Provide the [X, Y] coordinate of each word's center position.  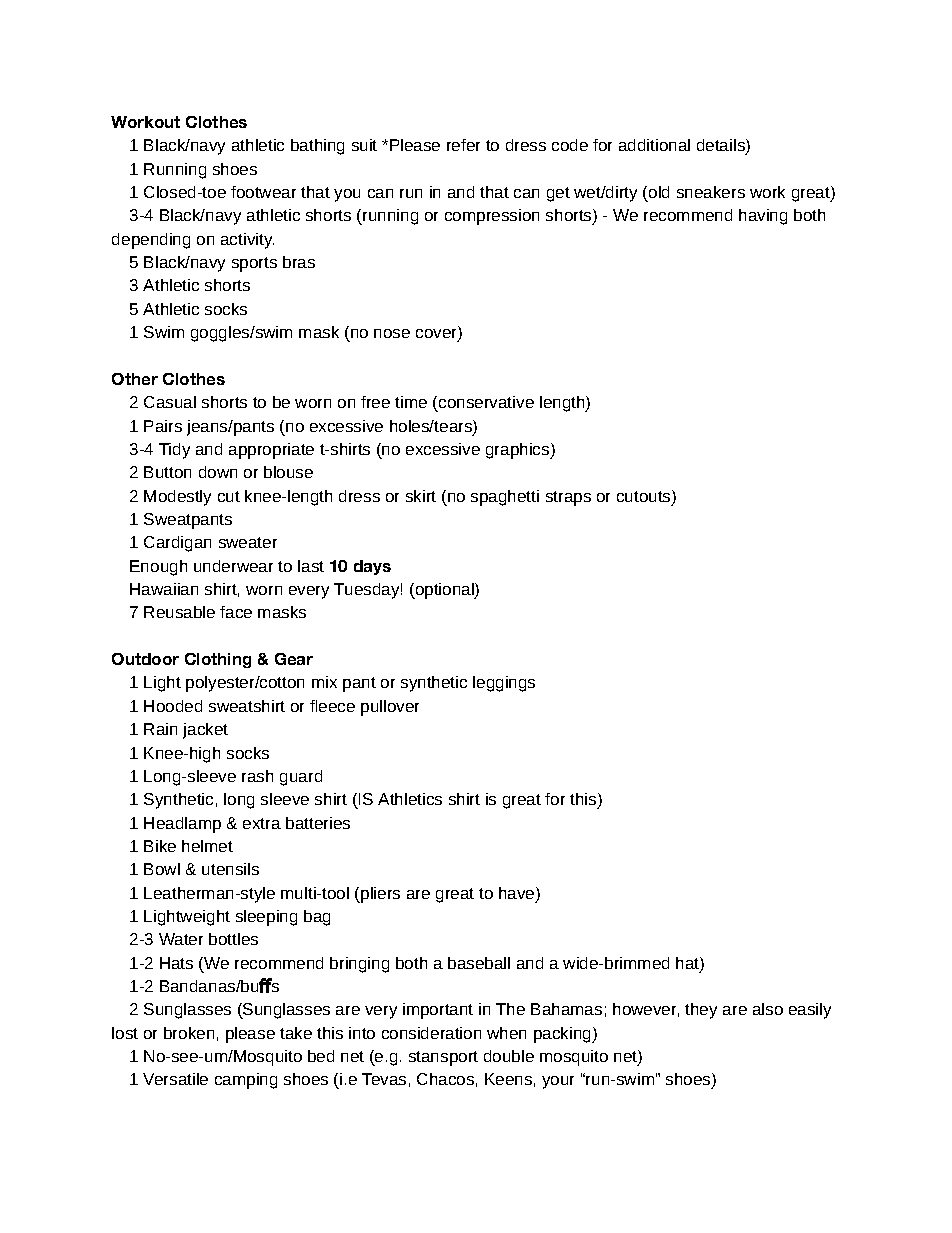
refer [463, 145]
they [701, 1011]
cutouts [645, 497]
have [518, 894]
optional [444, 591]
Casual [170, 402]
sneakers [711, 192]
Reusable [179, 612]
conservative [486, 402]
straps [568, 498]
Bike [160, 846]
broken [189, 1033]
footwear [263, 192]
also [768, 1009]
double [509, 1056]
